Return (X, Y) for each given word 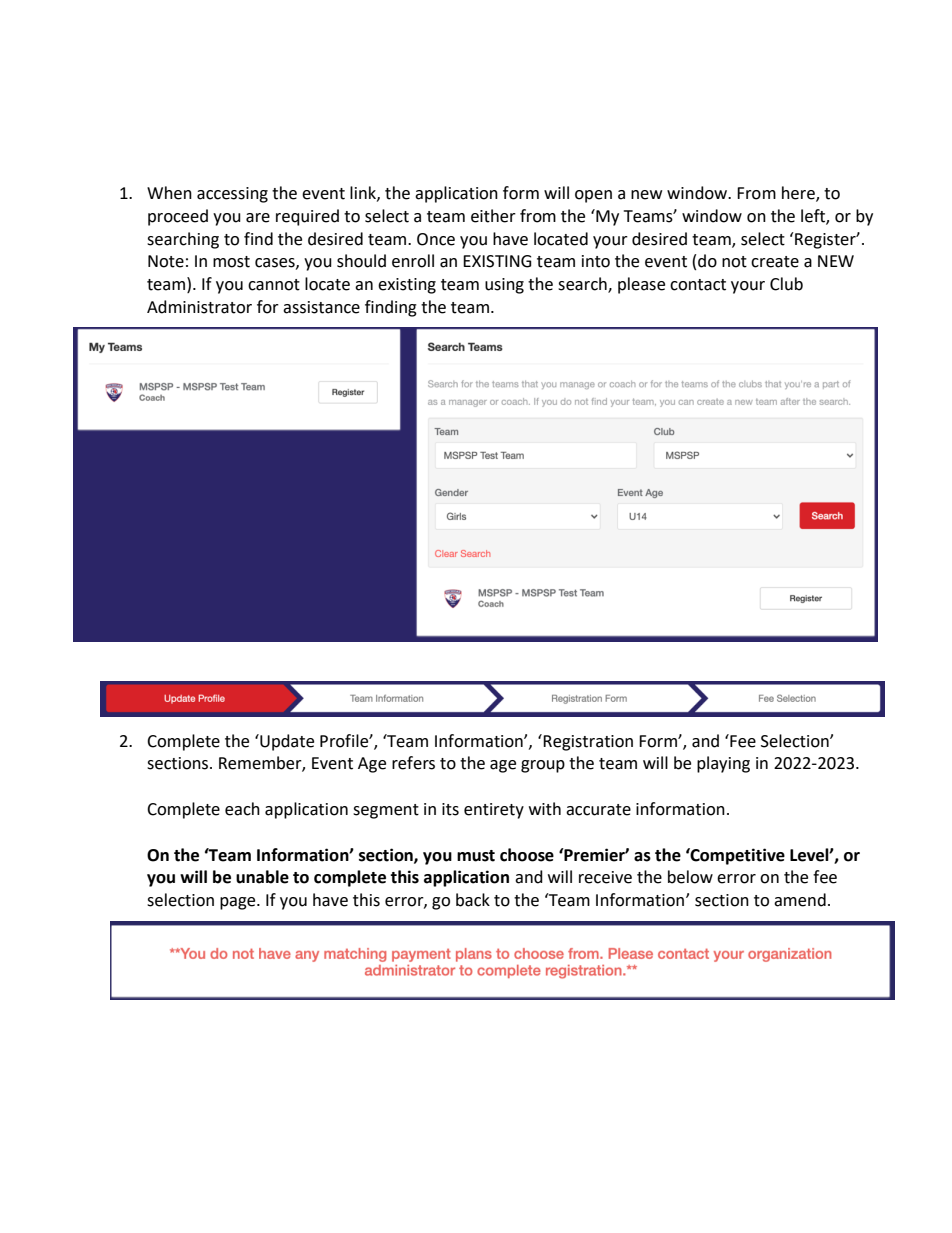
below (690, 877)
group (543, 766)
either (493, 216)
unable (262, 877)
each (242, 809)
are (258, 218)
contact (698, 285)
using (504, 286)
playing (723, 764)
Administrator (199, 307)
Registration (588, 743)
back (473, 900)
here (799, 194)
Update (286, 742)
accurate (598, 810)
